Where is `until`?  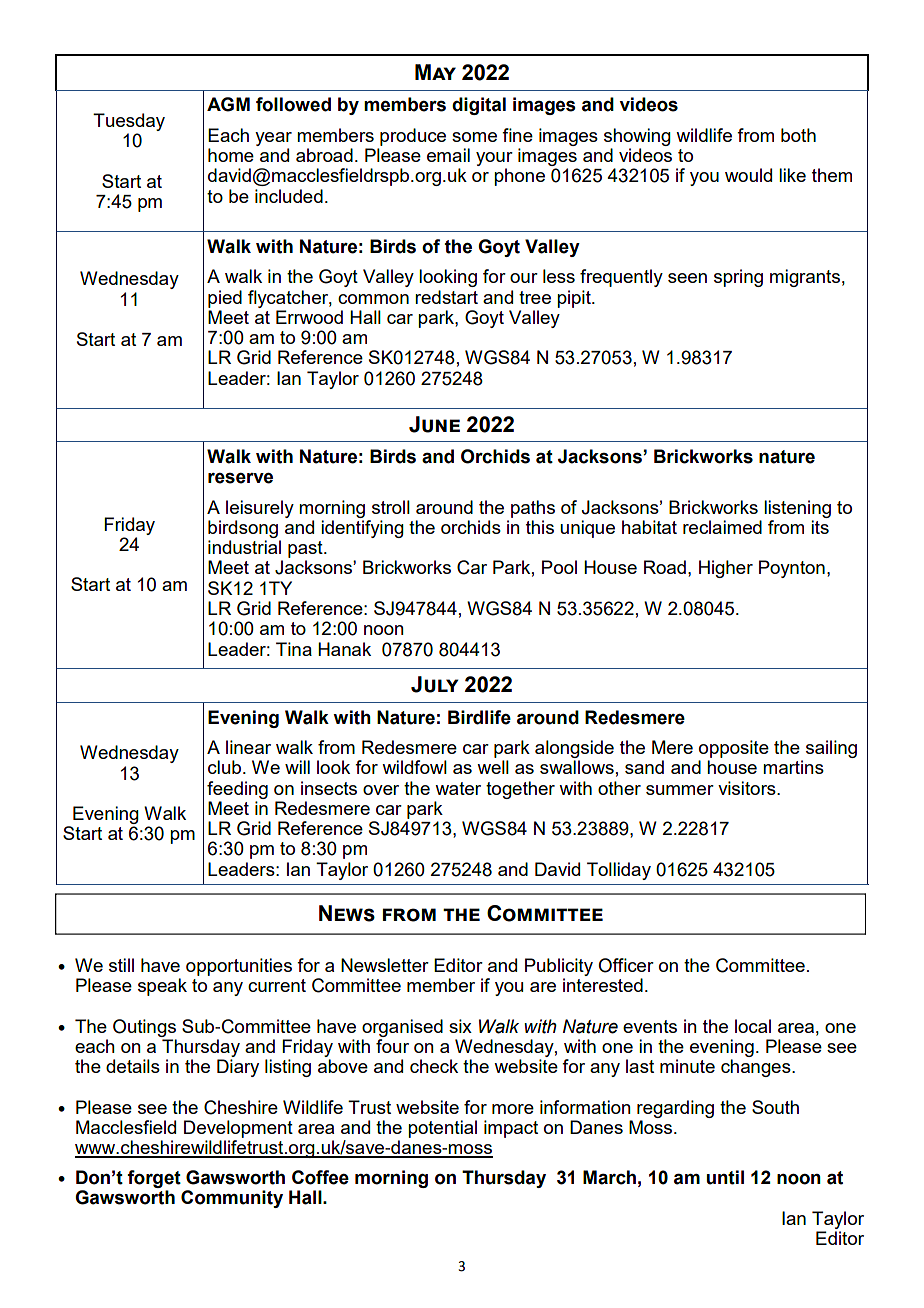 until is located at coordinates (725, 1177).
